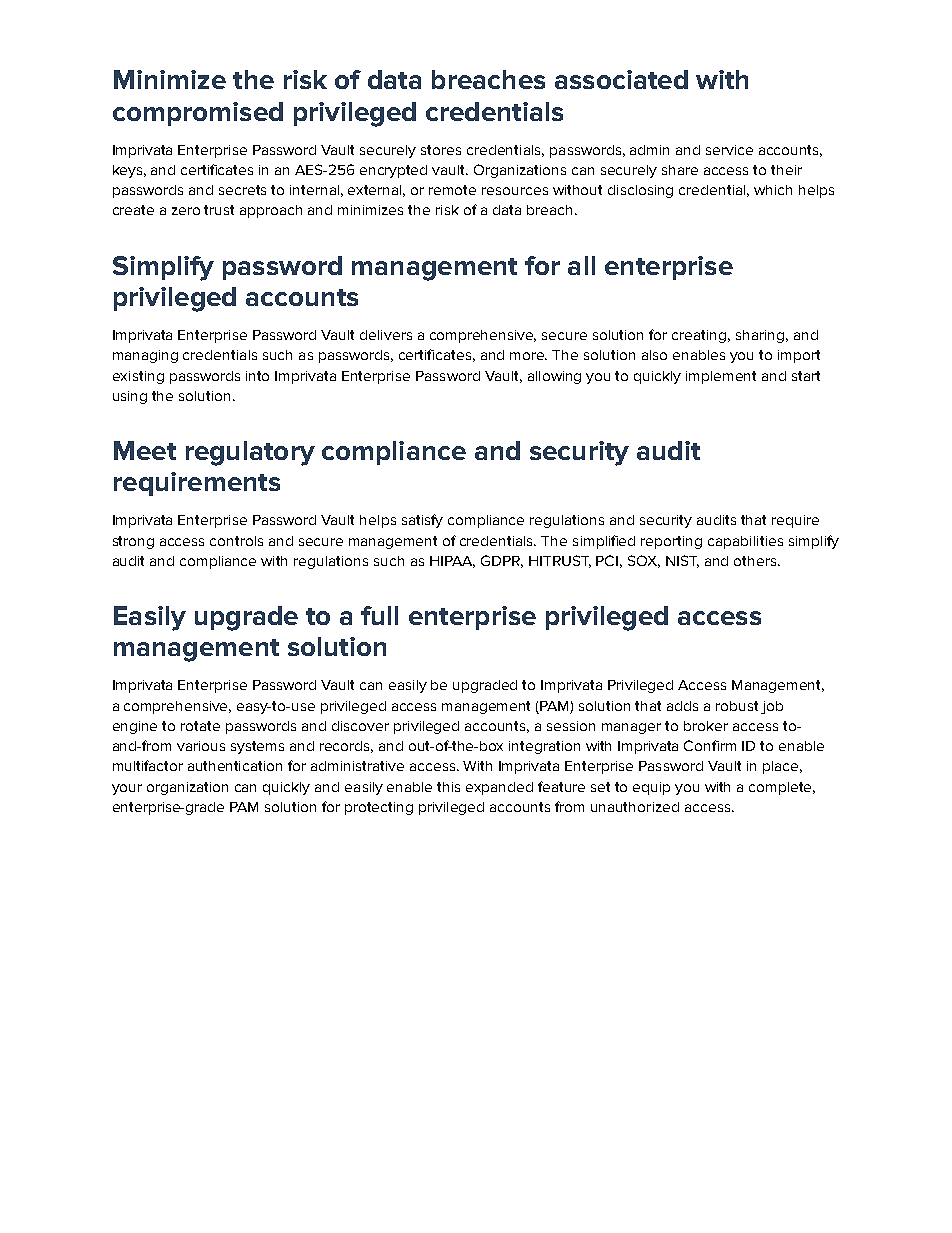 The height and width of the screenshot is (1233, 952). I want to click on controls, so click(236, 541).
